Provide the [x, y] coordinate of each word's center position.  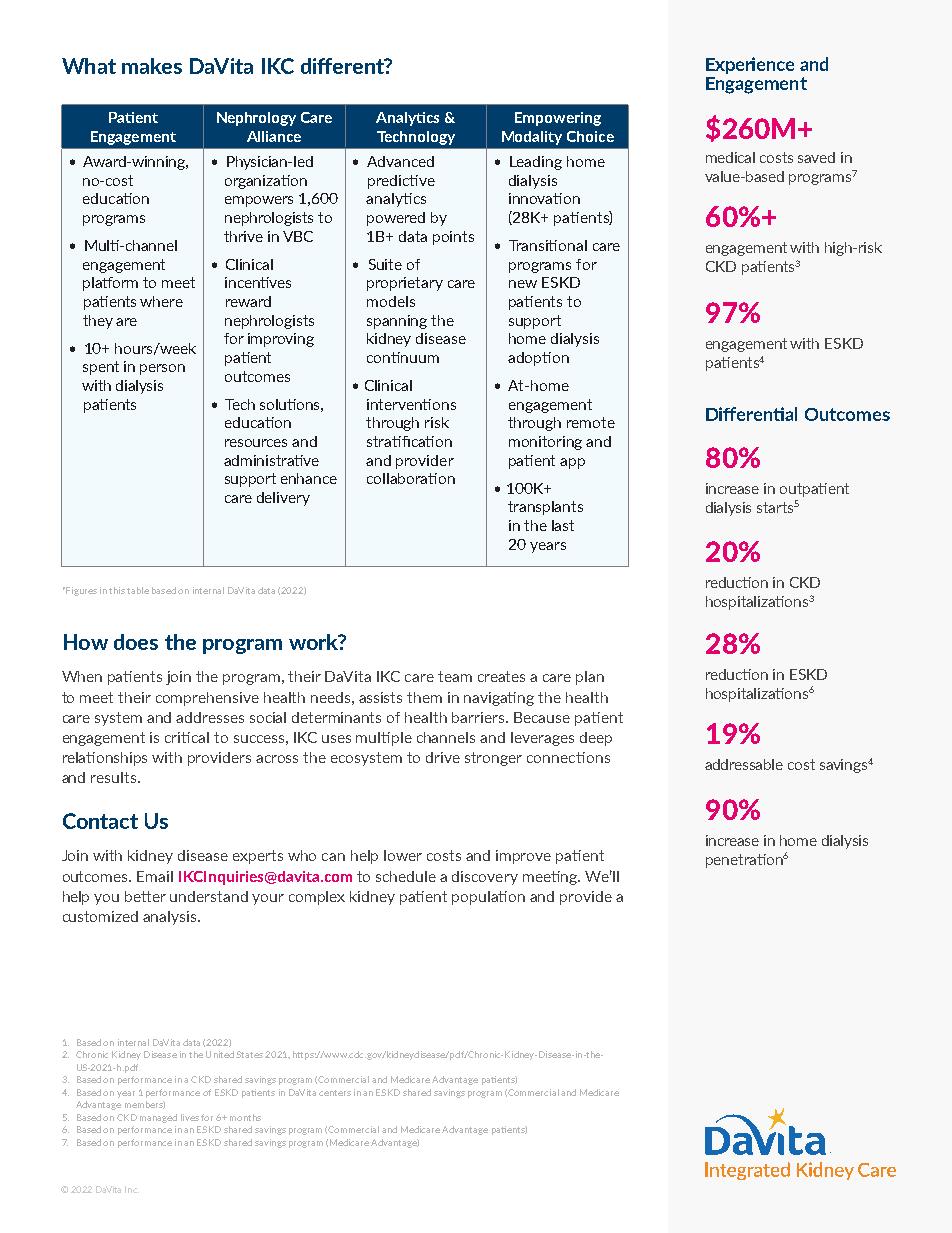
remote [591, 422]
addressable [744, 764]
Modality [532, 138]
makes [152, 66]
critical [187, 737]
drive [443, 757]
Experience [750, 65]
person [162, 369]
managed [158, 1118]
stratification [409, 441]
